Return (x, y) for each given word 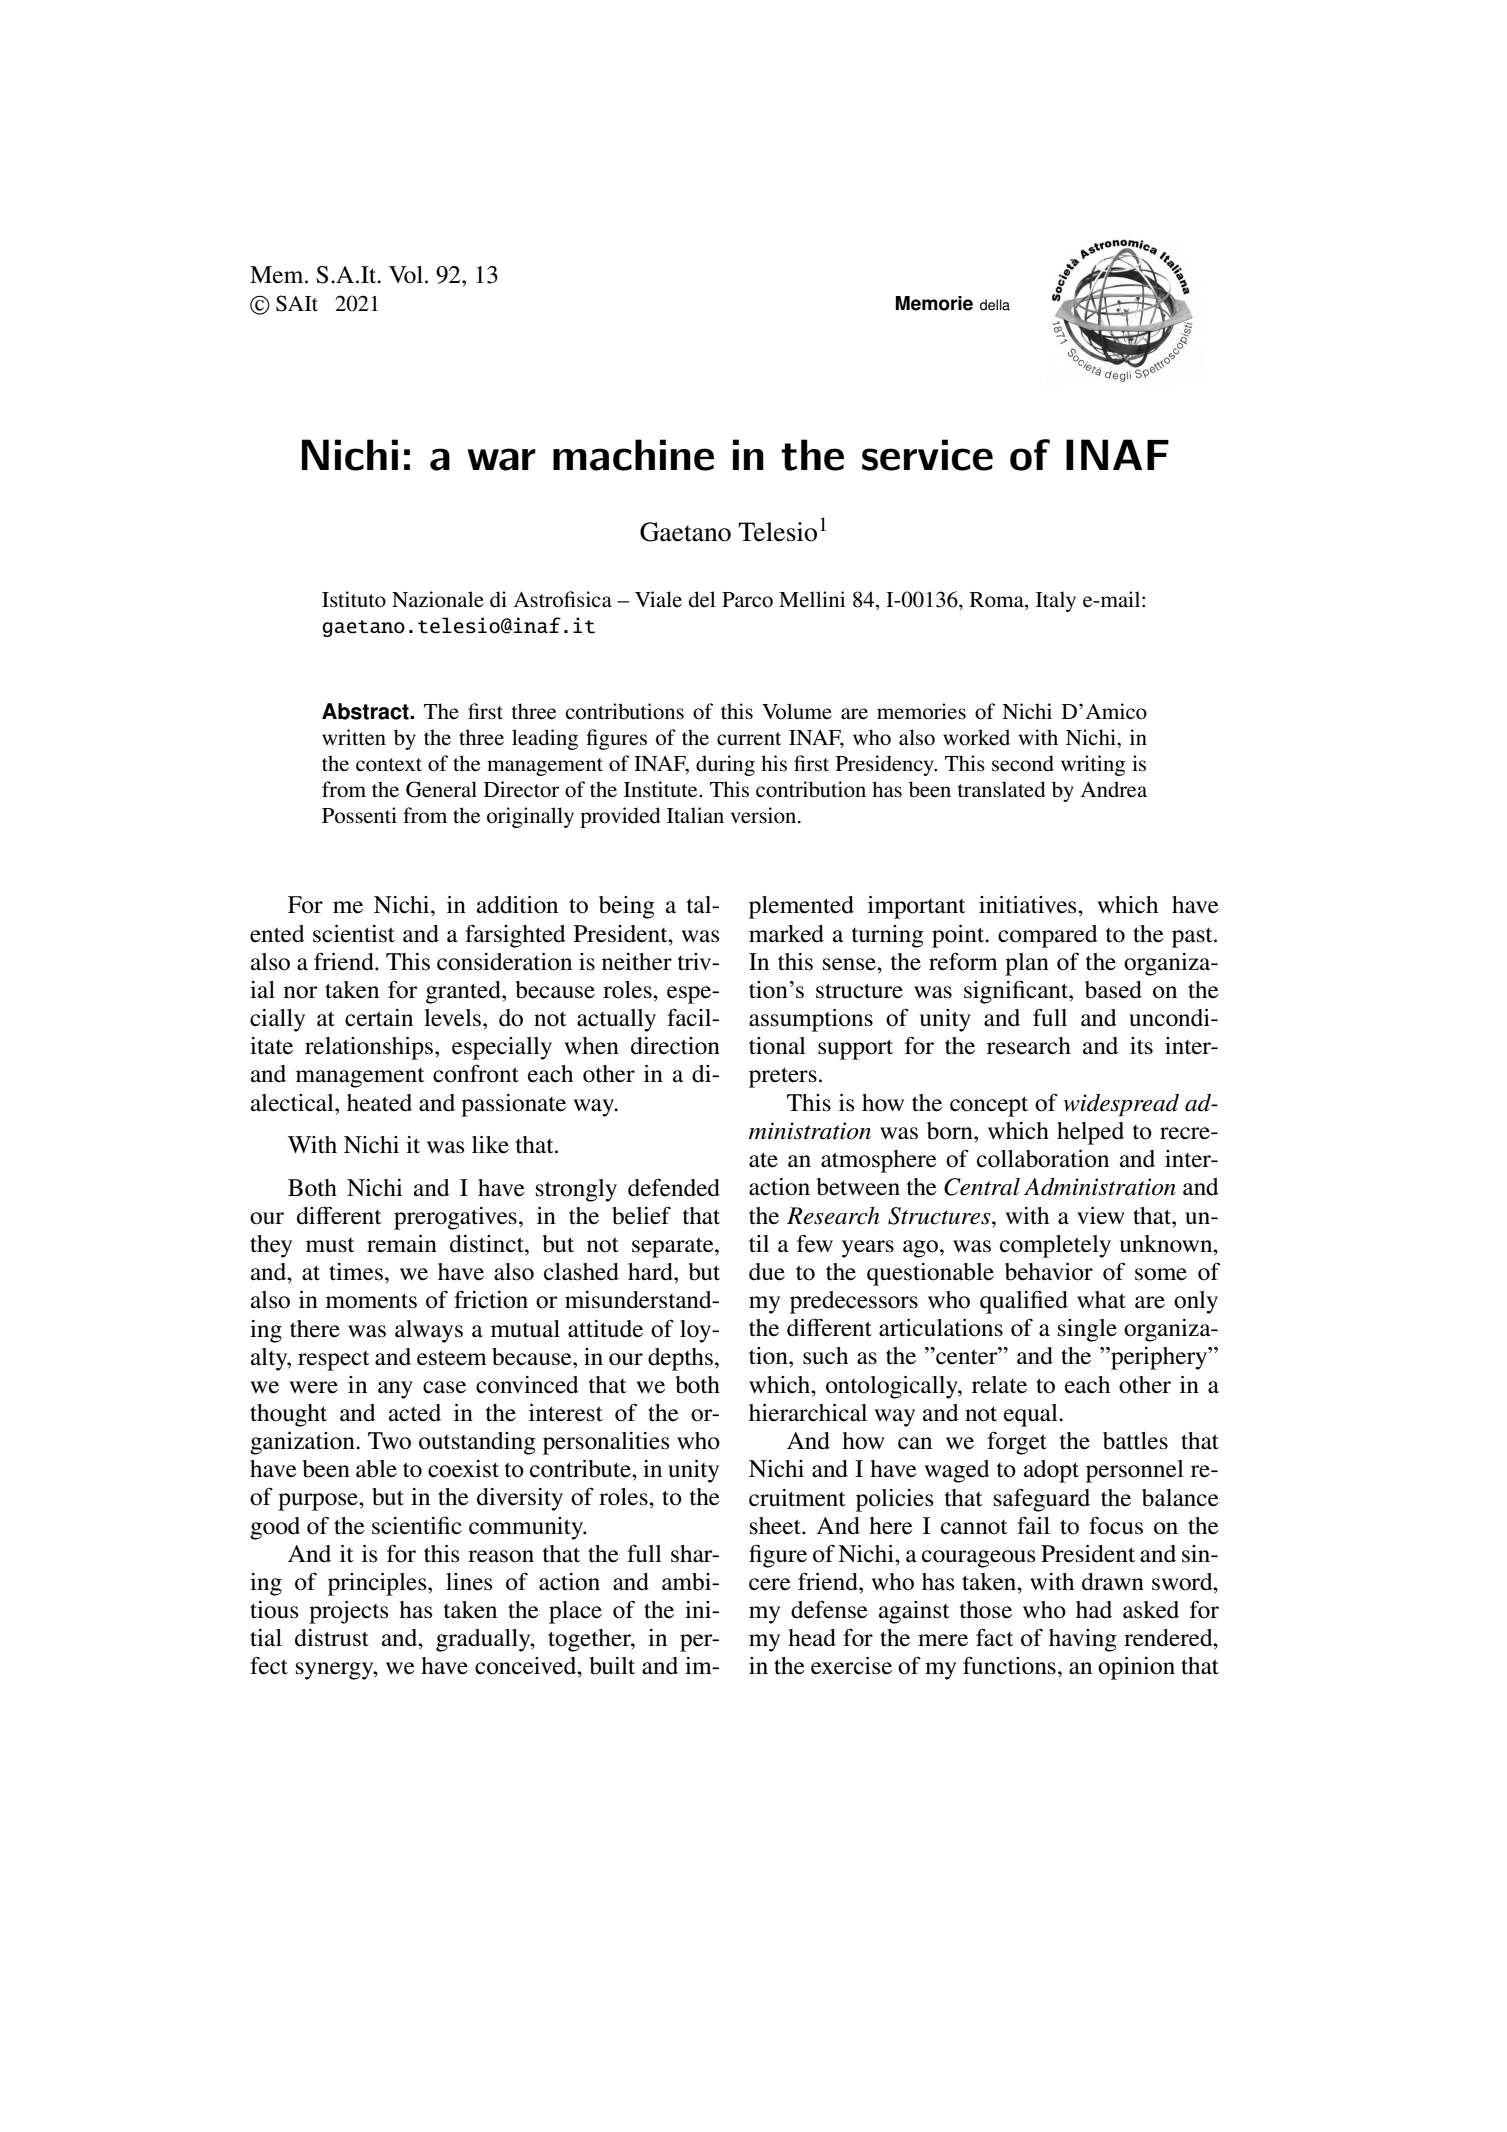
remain (402, 1244)
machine (633, 455)
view (1101, 1216)
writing (1093, 765)
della (995, 305)
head (812, 1638)
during (725, 765)
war (501, 459)
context (389, 765)
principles (378, 1584)
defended (674, 1187)
